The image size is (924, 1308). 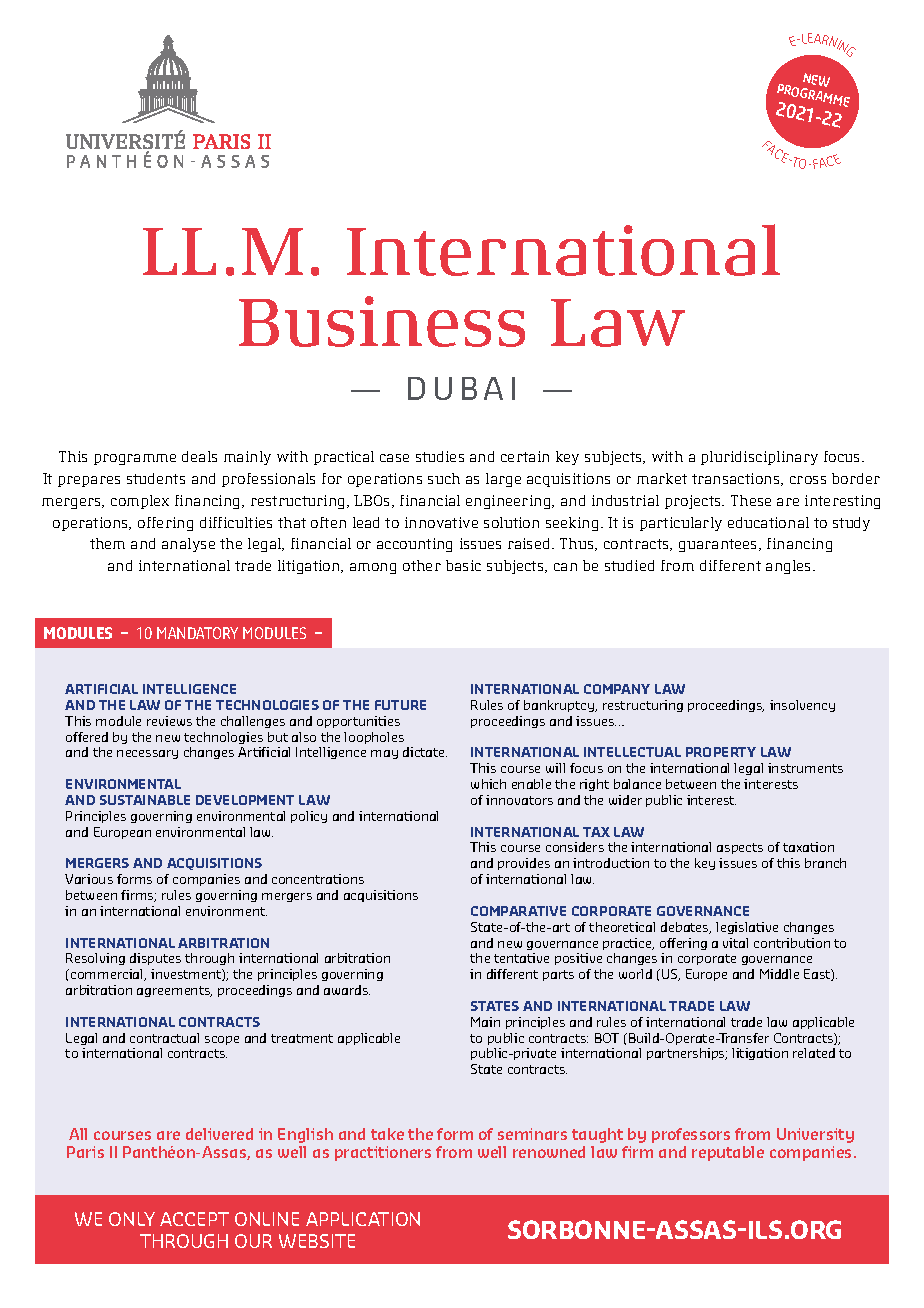 I want to click on COMPARATIVE, so click(x=518, y=911).
